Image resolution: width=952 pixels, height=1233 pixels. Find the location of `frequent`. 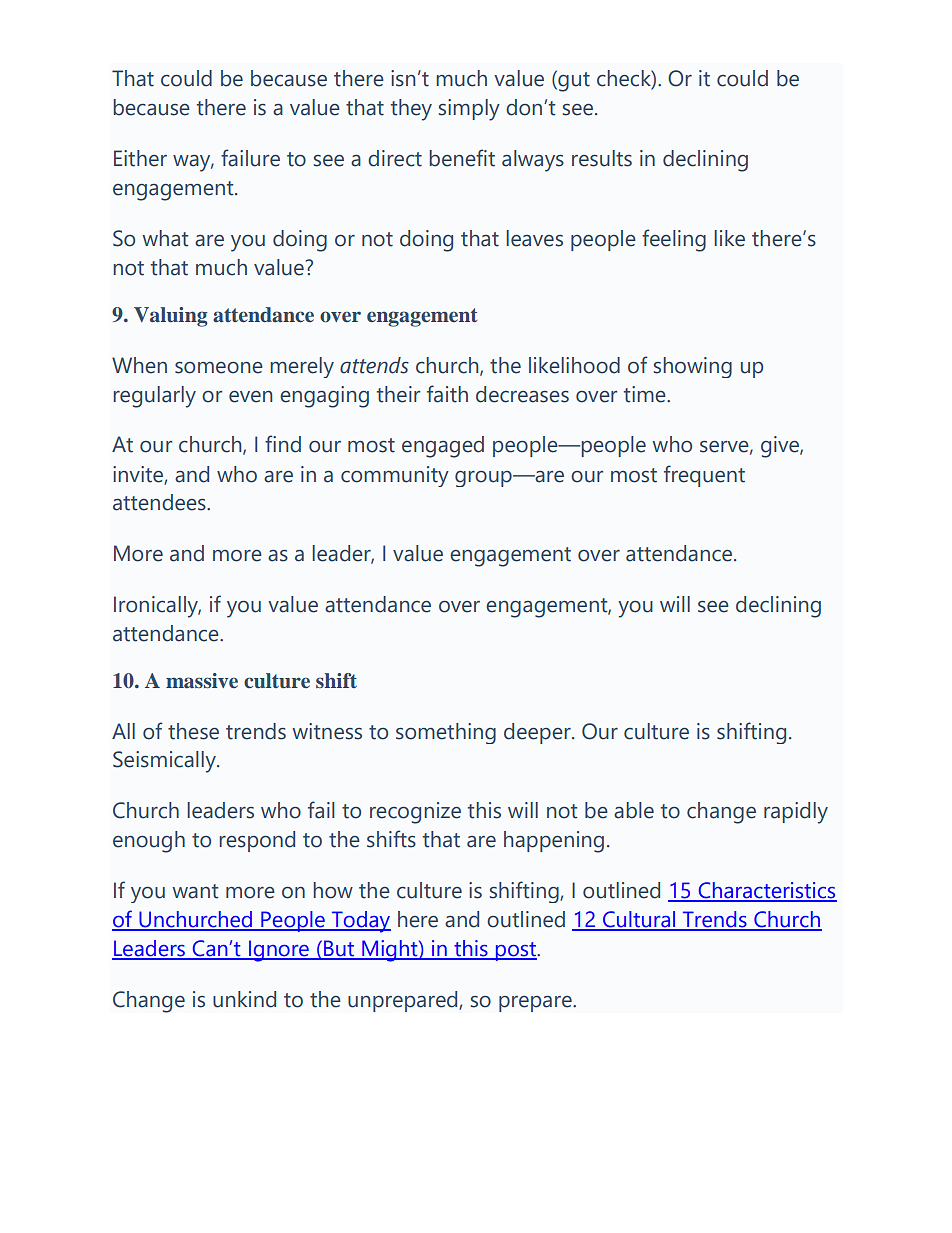

frequent is located at coordinates (704, 476).
